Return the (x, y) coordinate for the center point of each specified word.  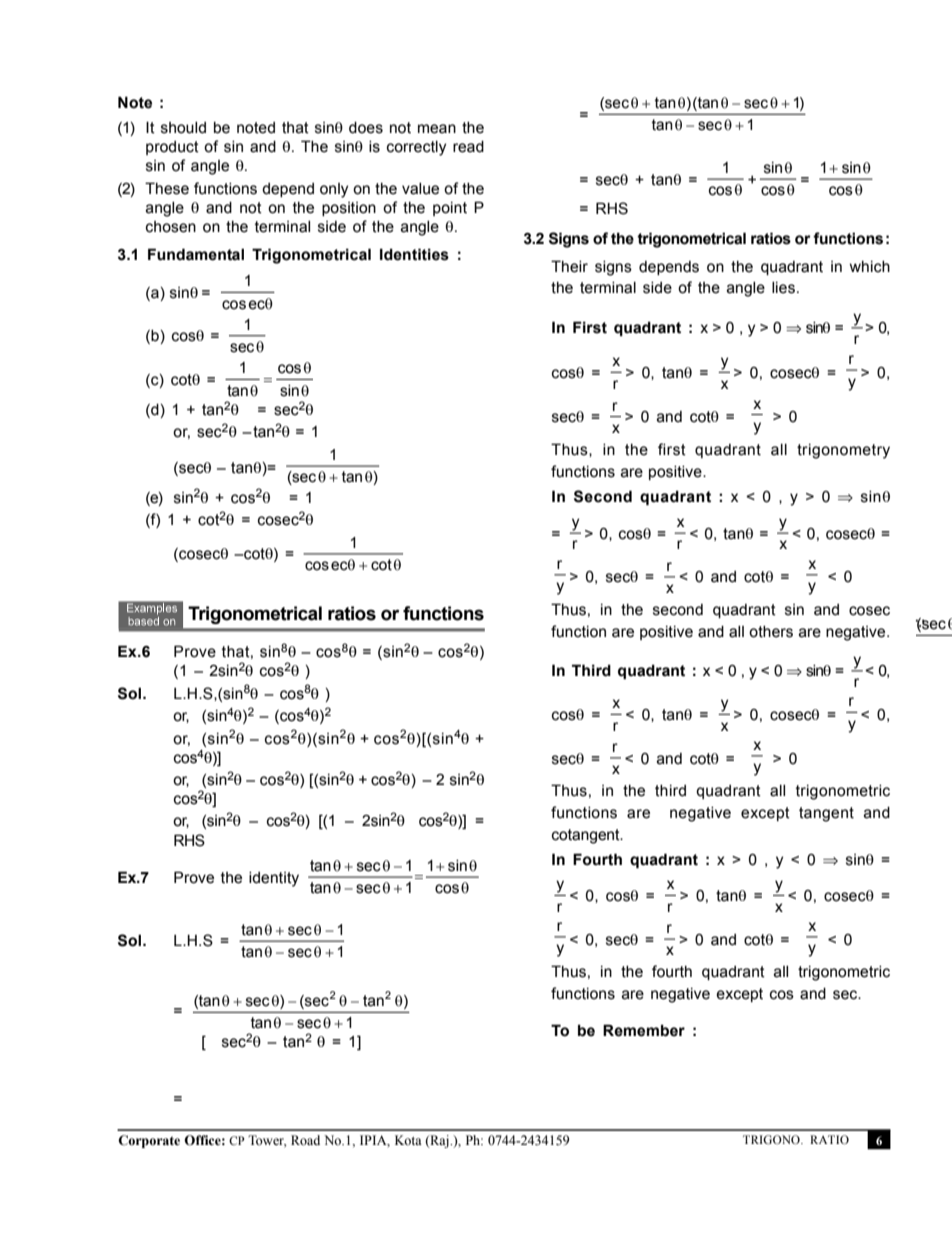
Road (305, 1140)
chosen (171, 227)
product (172, 148)
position (349, 209)
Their (569, 266)
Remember (644, 1030)
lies (783, 288)
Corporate (149, 1141)
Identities (414, 254)
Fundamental (196, 254)
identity (274, 879)
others (771, 632)
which (870, 267)
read (468, 147)
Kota (408, 1140)
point (450, 209)
